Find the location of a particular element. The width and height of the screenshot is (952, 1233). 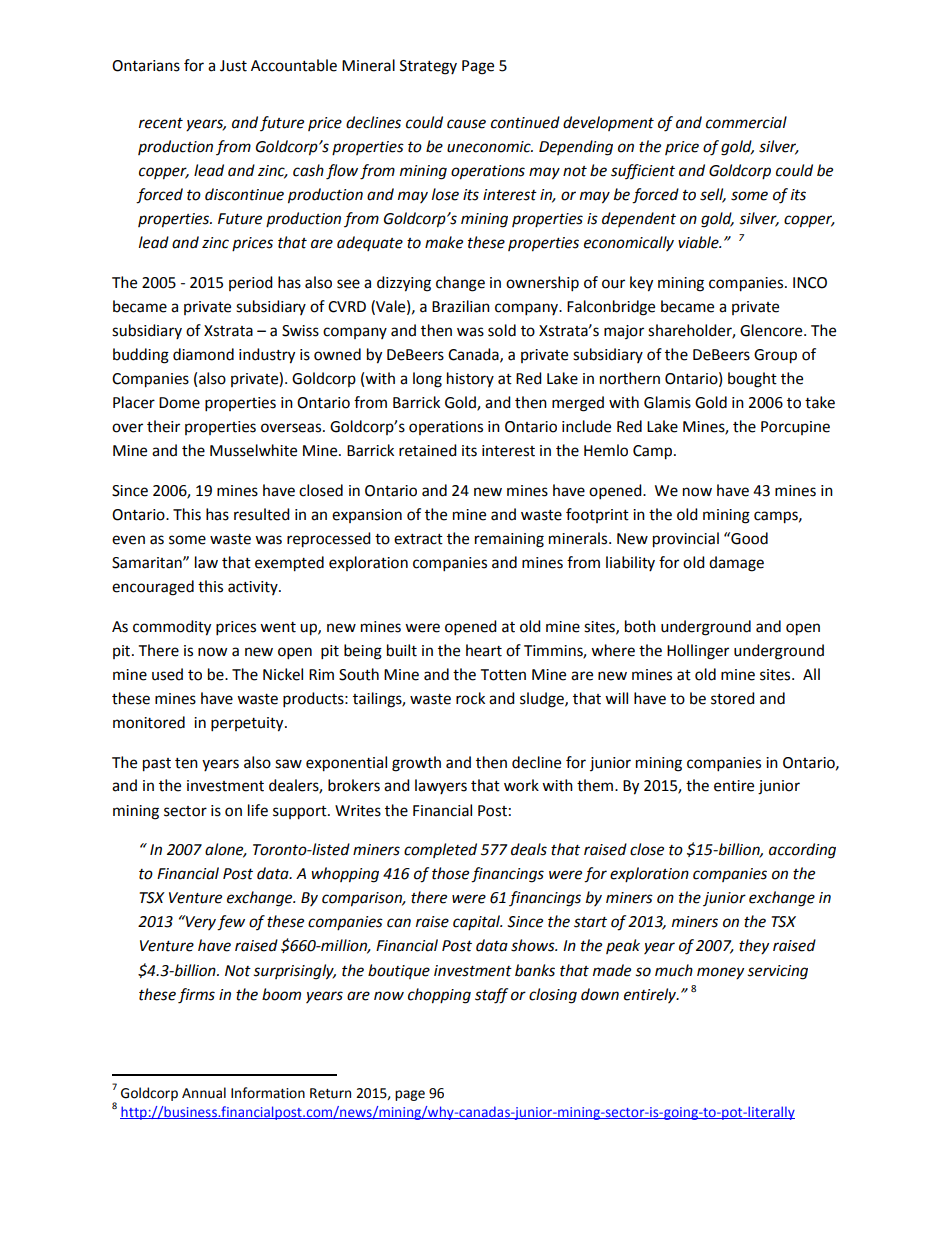

rock is located at coordinates (470, 698).
